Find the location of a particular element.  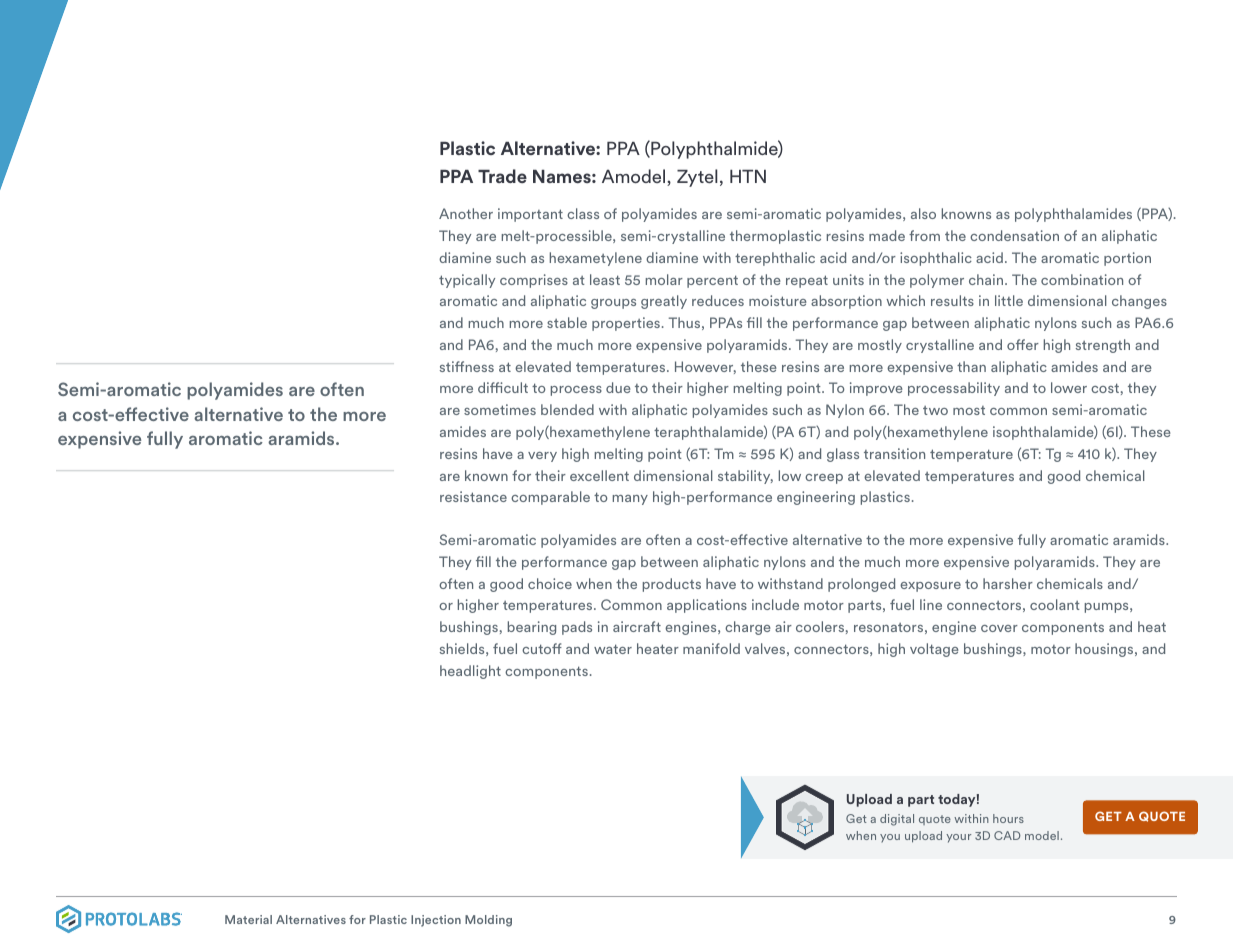

products is located at coordinates (672, 585).
